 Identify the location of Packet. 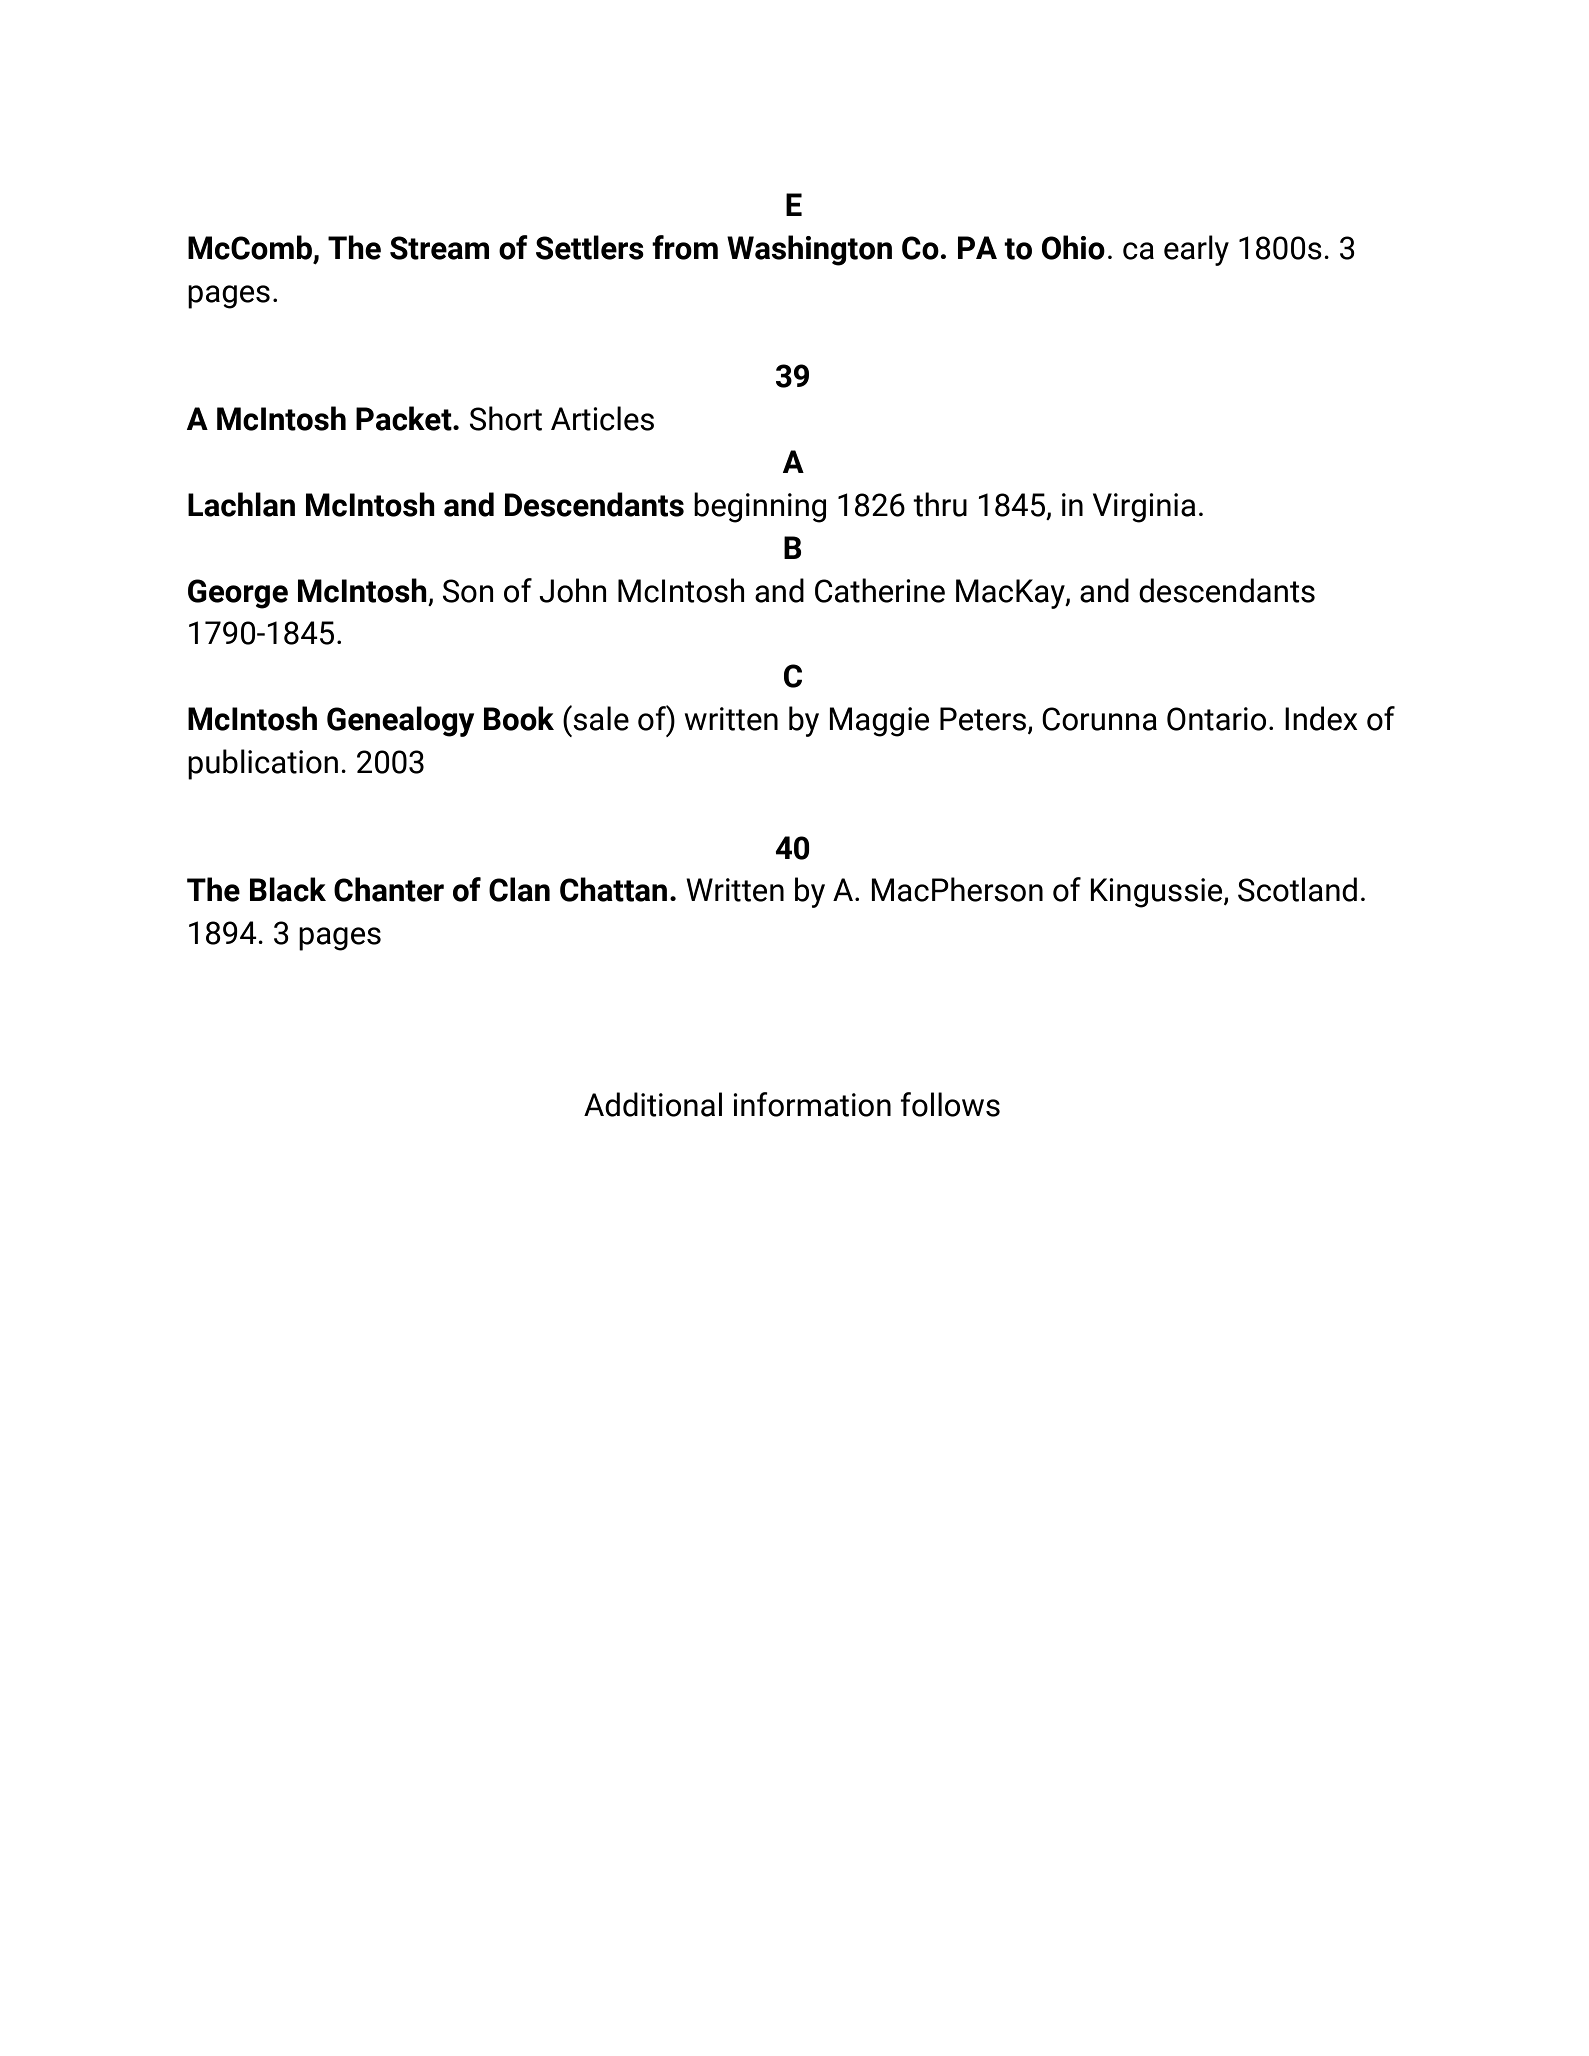
(405, 418).
